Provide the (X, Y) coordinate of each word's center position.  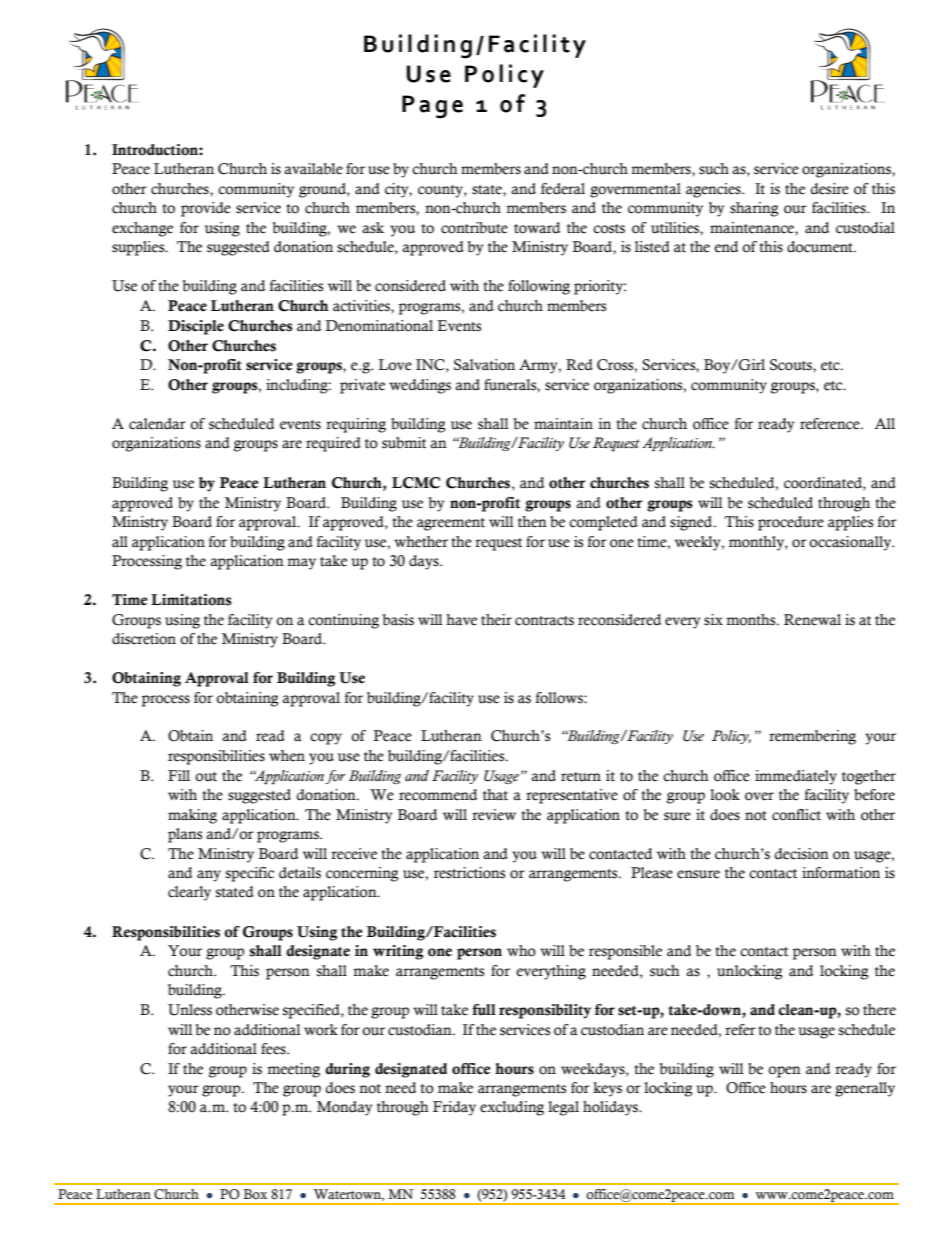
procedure (791, 523)
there (879, 1010)
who (521, 951)
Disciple (196, 327)
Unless (190, 1010)
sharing (754, 209)
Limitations (191, 600)
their (496, 620)
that (495, 795)
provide (206, 209)
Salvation (484, 365)
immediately (796, 777)
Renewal (812, 620)
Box (255, 1194)
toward (537, 228)
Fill (179, 775)
